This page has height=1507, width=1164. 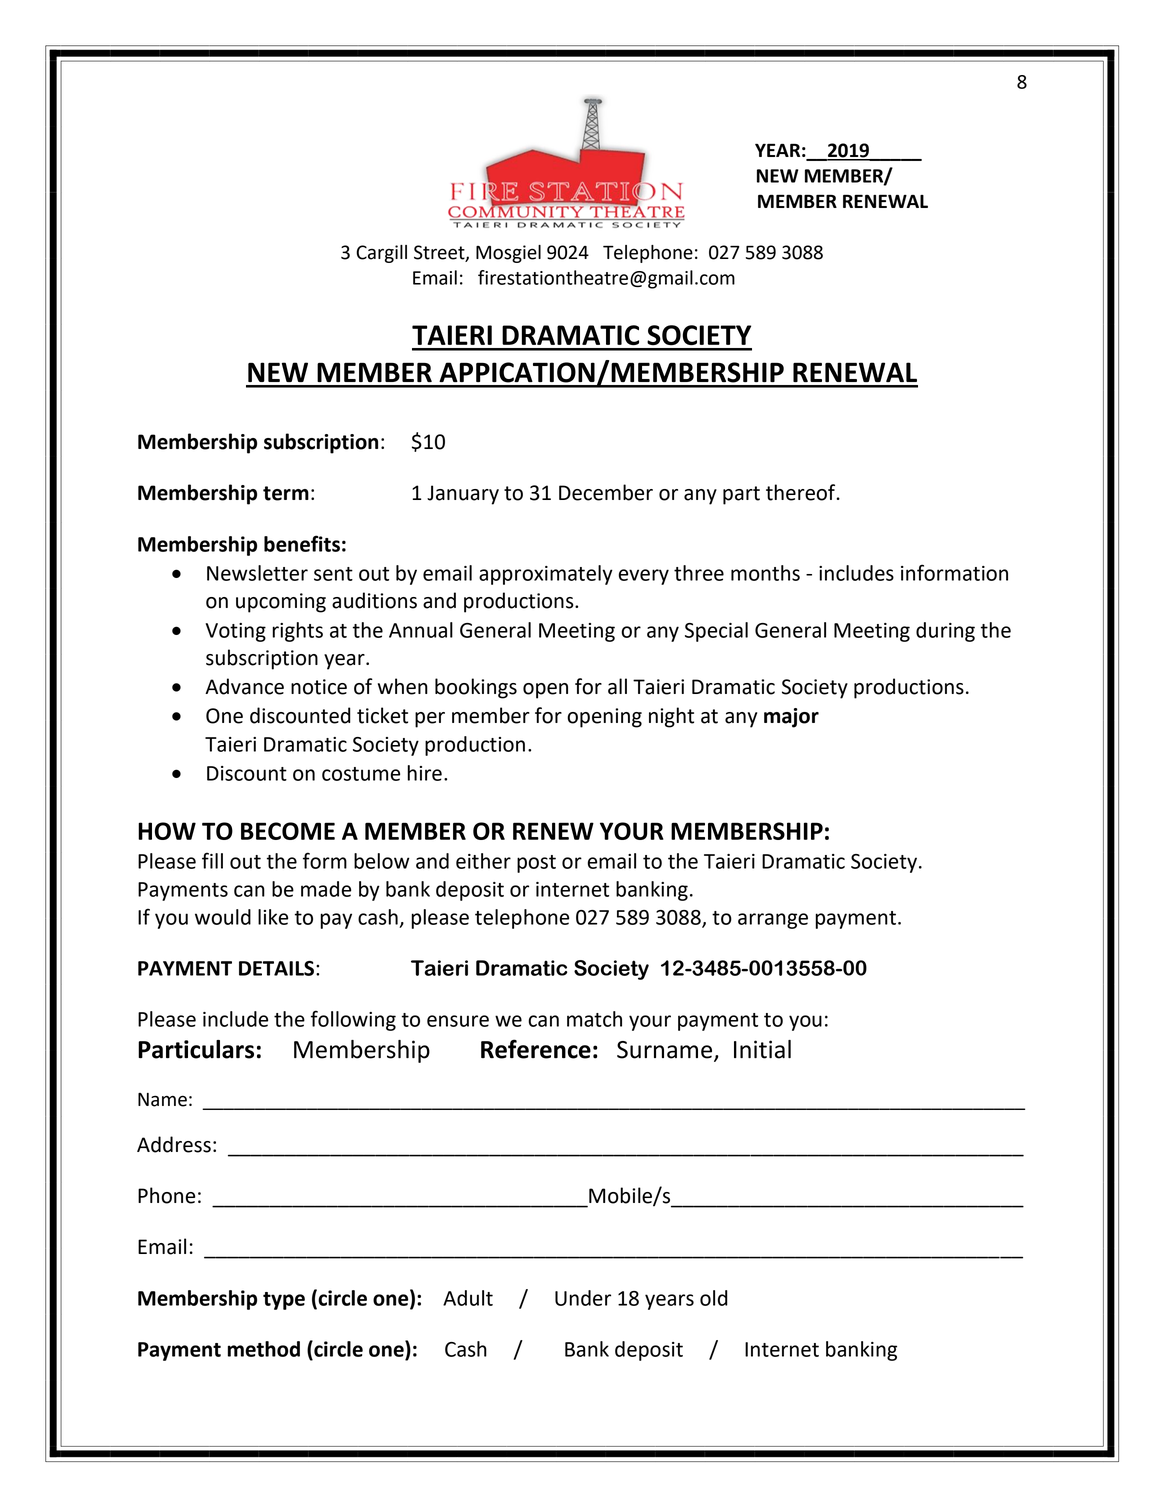 I want to click on DETAILS, so click(x=278, y=968).
